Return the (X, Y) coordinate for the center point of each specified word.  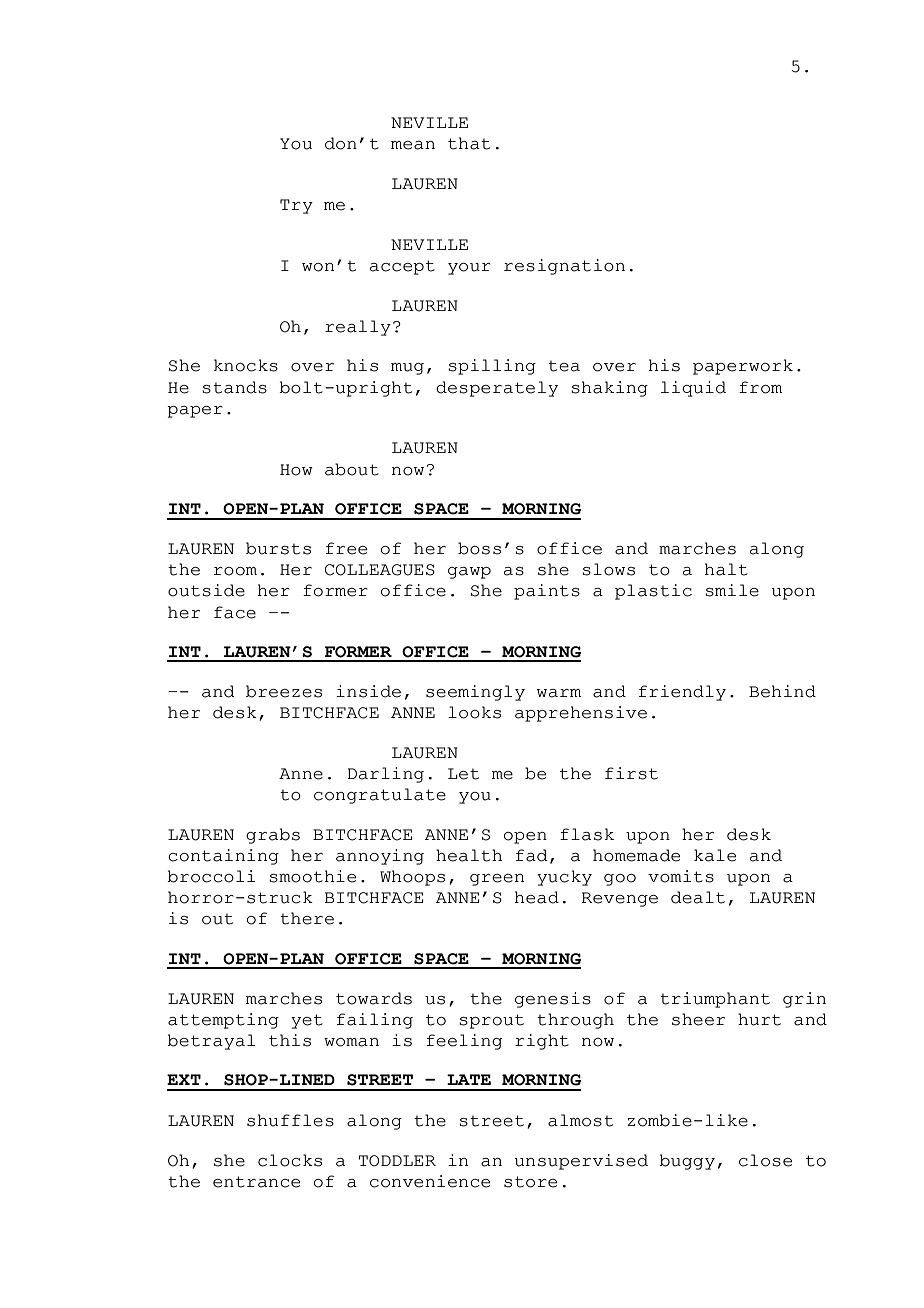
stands (234, 387)
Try (296, 206)
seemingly (475, 693)
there (307, 918)
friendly (682, 693)
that (469, 143)
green (497, 880)
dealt (698, 897)
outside (206, 590)
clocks (290, 1160)
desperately (497, 389)
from (760, 387)
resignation (564, 267)
